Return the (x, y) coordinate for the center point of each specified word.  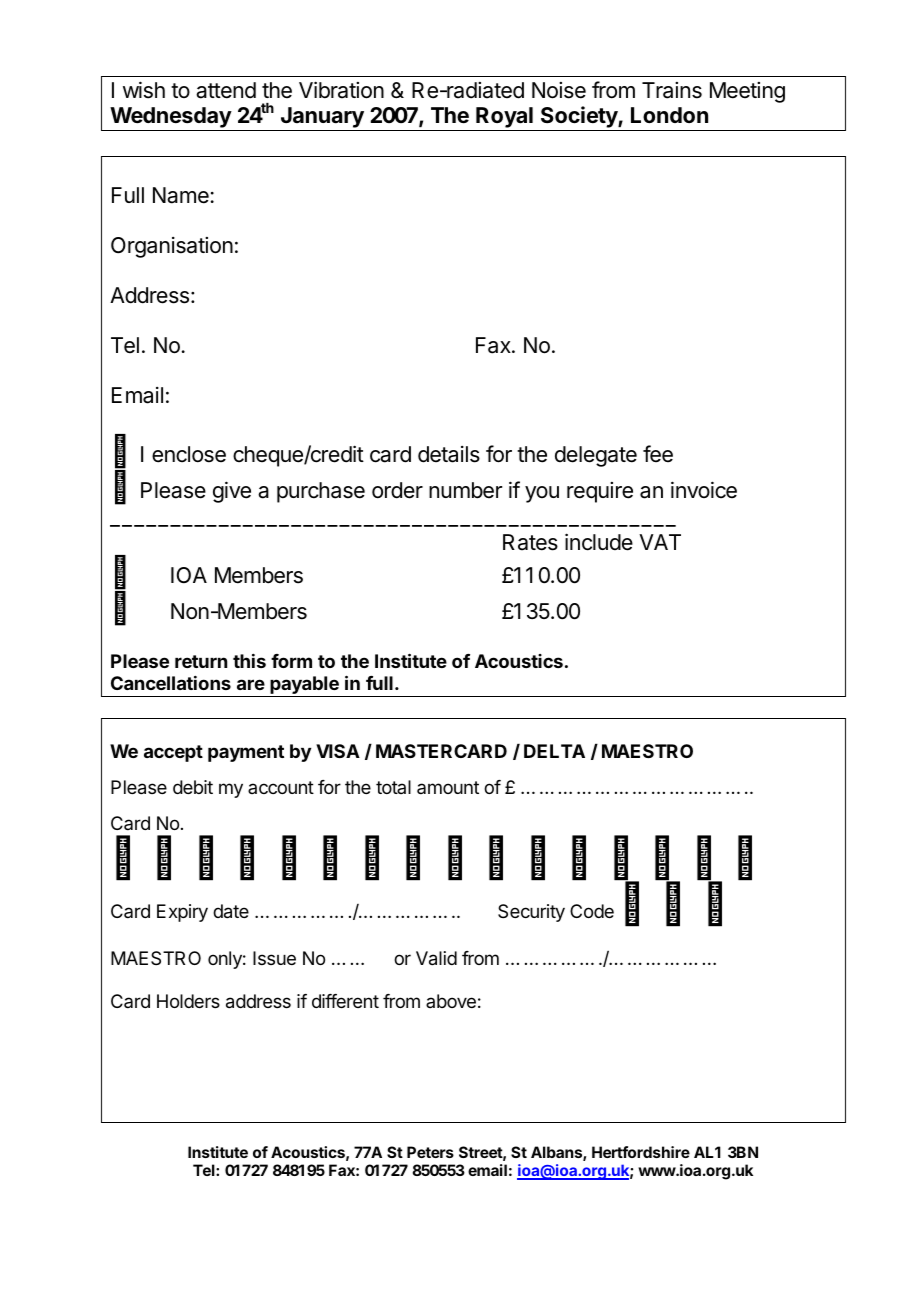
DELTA (554, 751)
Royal (504, 119)
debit (193, 787)
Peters (430, 1152)
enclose (189, 454)
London (669, 115)
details (449, 454)
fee (658, 453)
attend (226, 90)
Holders (188, 1001)
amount (448, 787)
